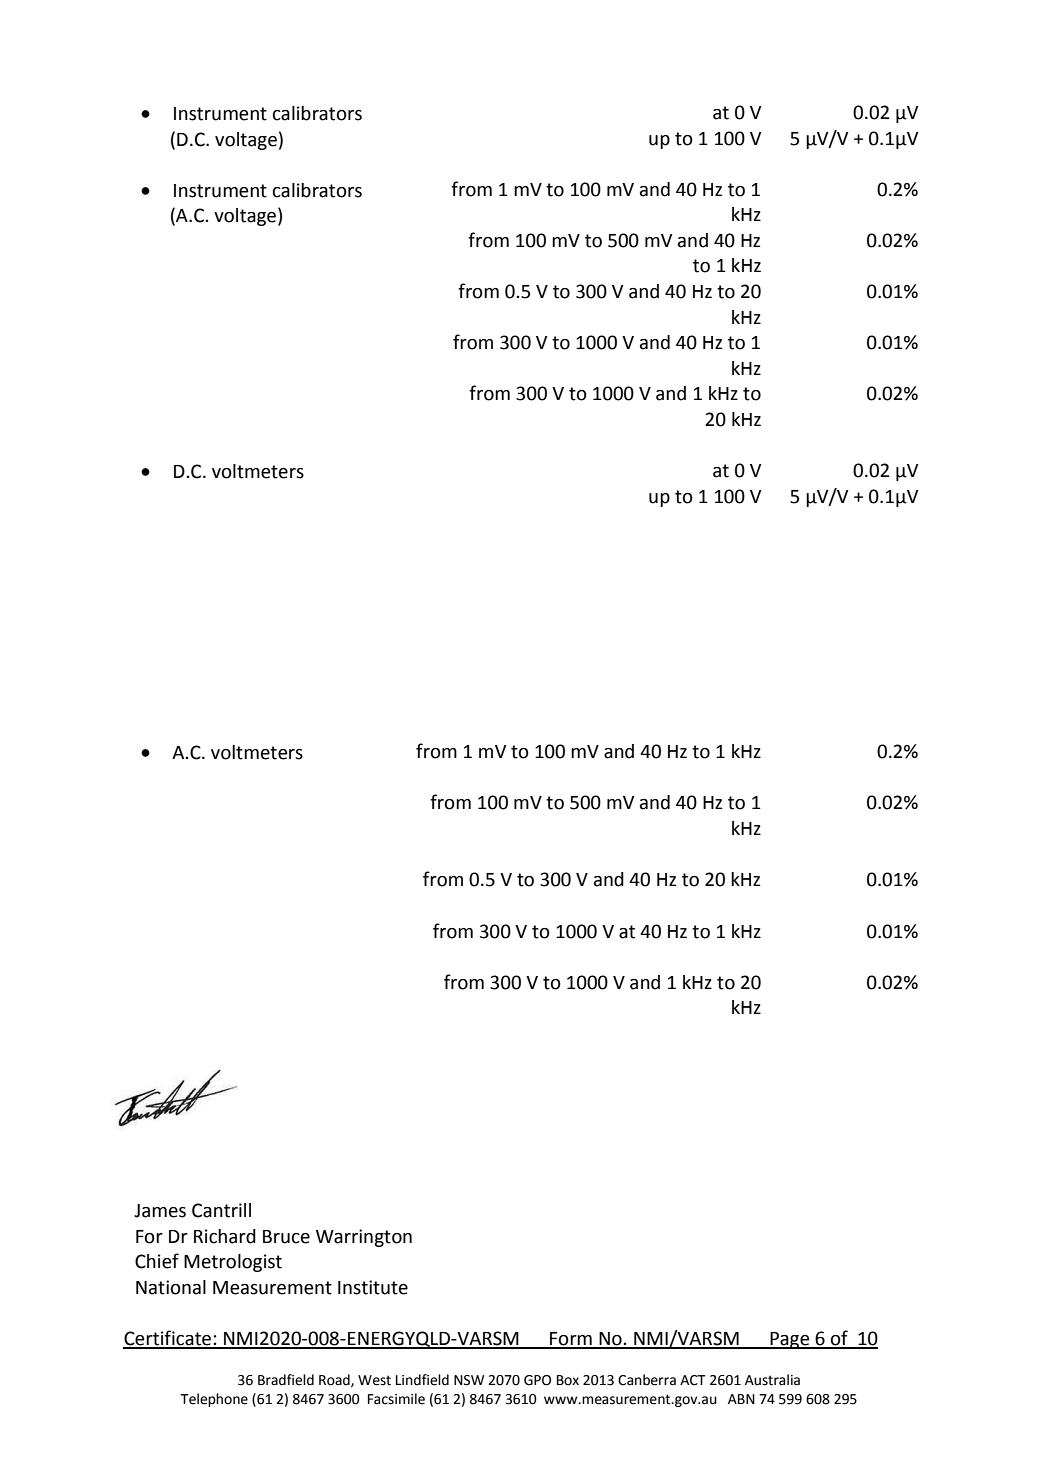  What do you see at coordinates (286, 1237) in the screenshot?
I see `Bruce` at bounding box center [286, 1237].
